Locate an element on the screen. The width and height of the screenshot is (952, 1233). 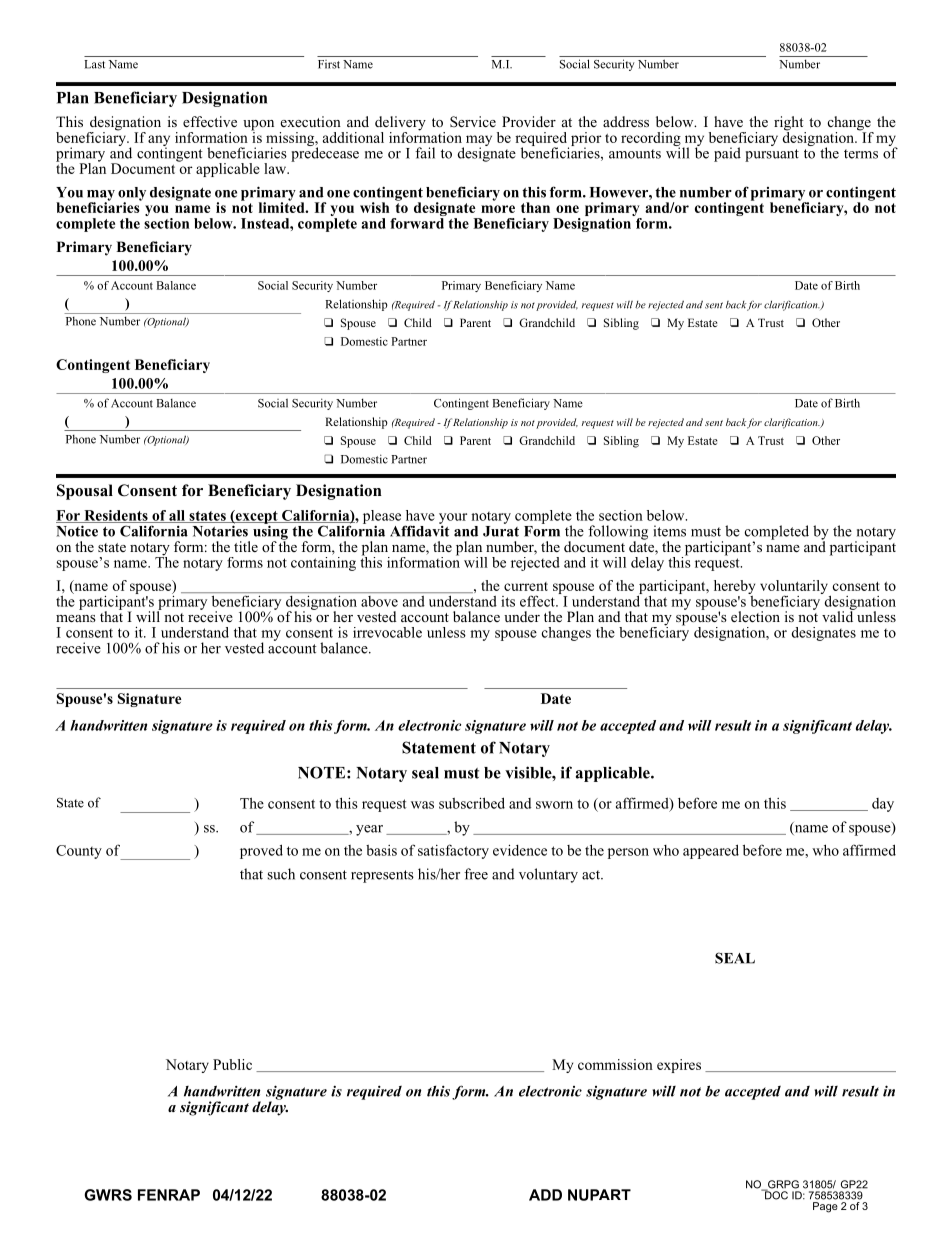
Service is located at coordinates (473, 121).
